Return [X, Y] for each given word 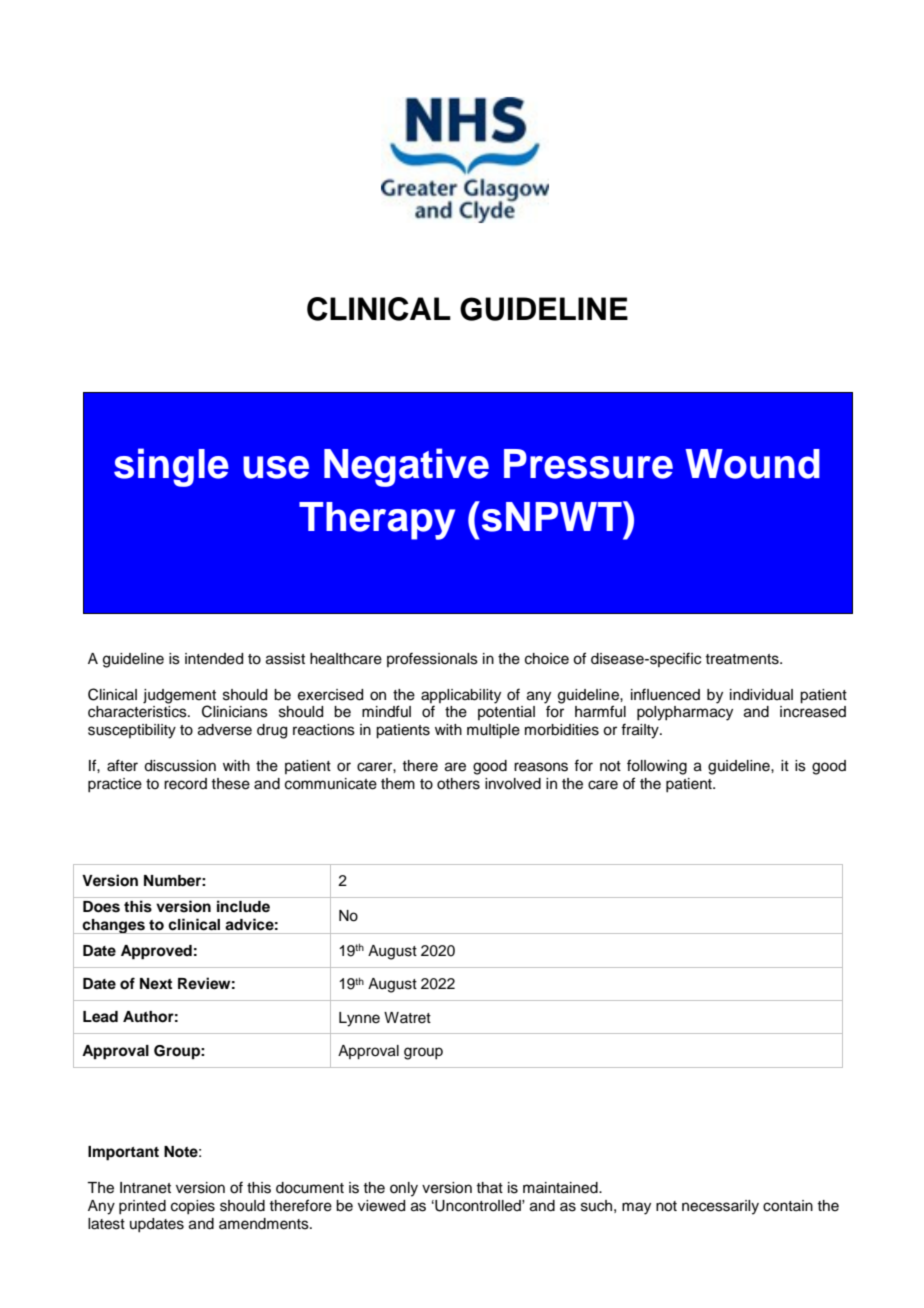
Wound [752, 464]
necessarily [720, 1207]
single [171, 467]
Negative [406, 467]
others [458, 784]
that [489, 1187]
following [657, 767]
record [185, 784]
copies [193, 1207]
